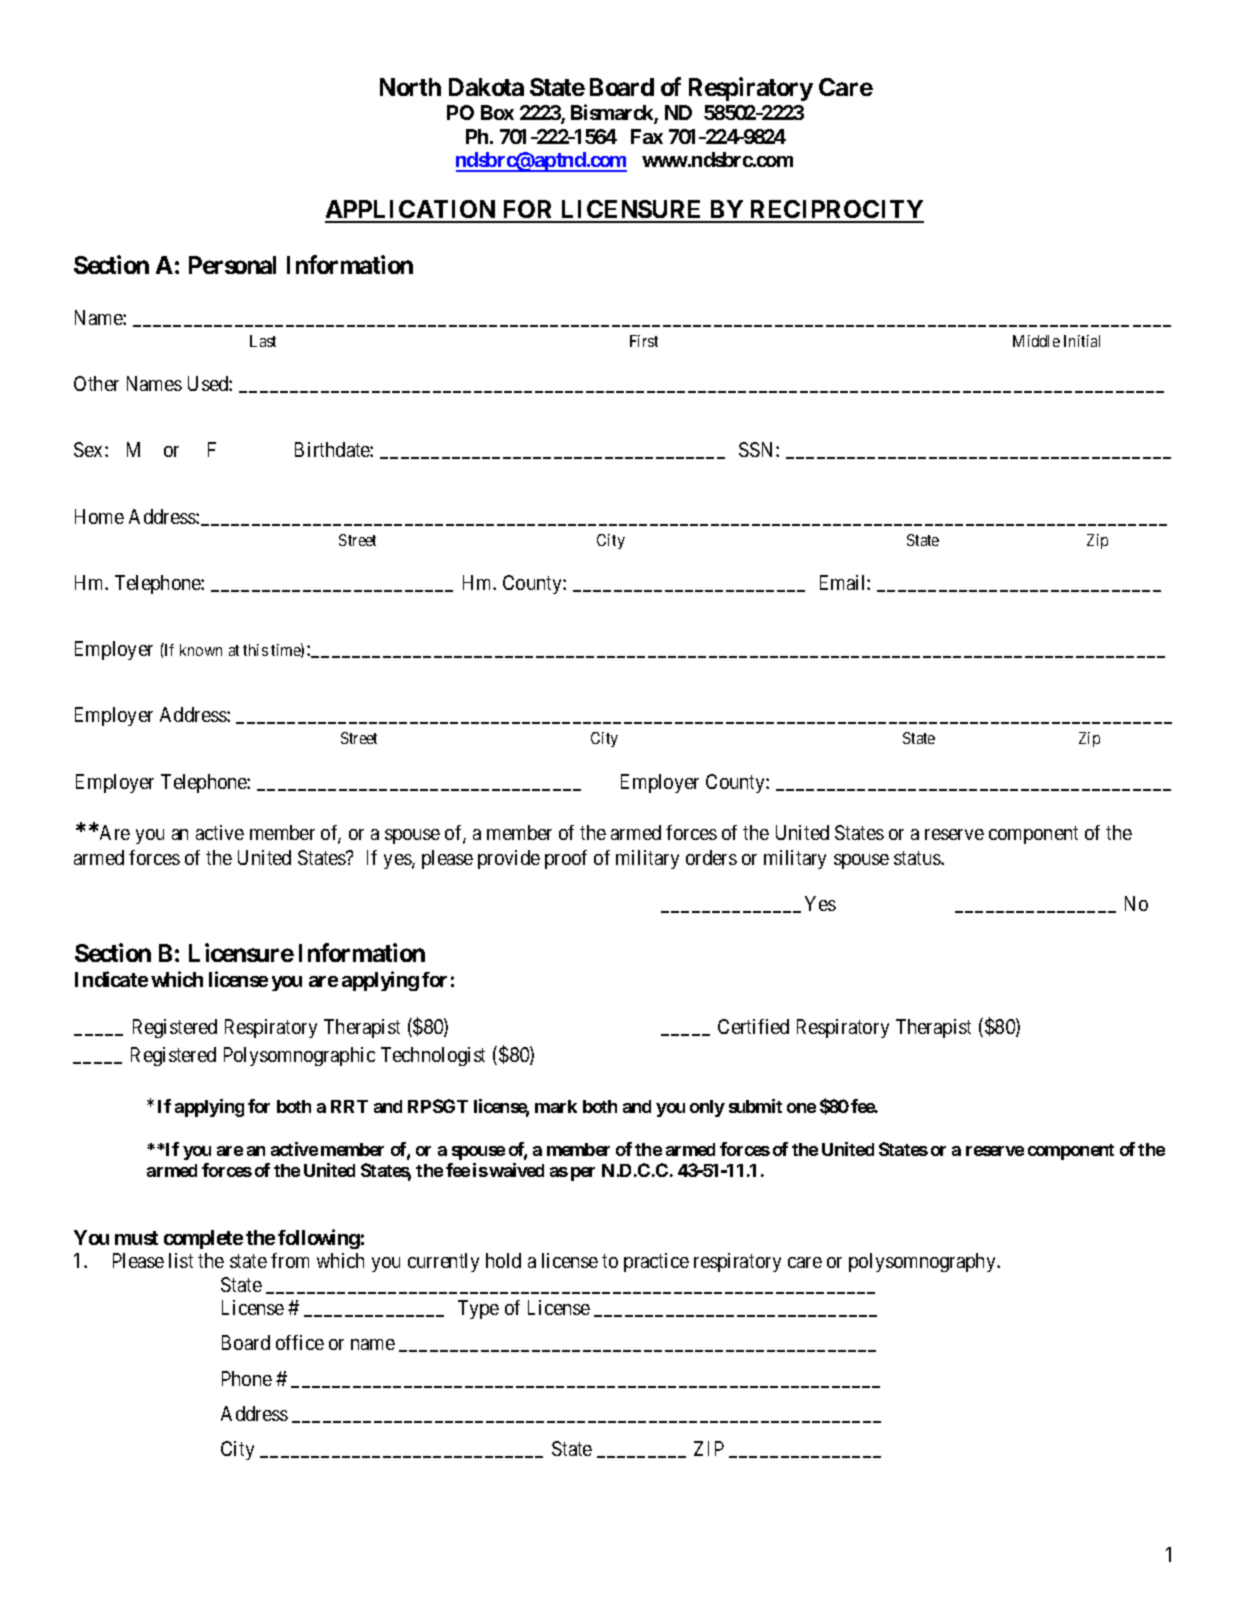 The image size is (1249, 1616). I want to click on practice, so click(656, 1262).
